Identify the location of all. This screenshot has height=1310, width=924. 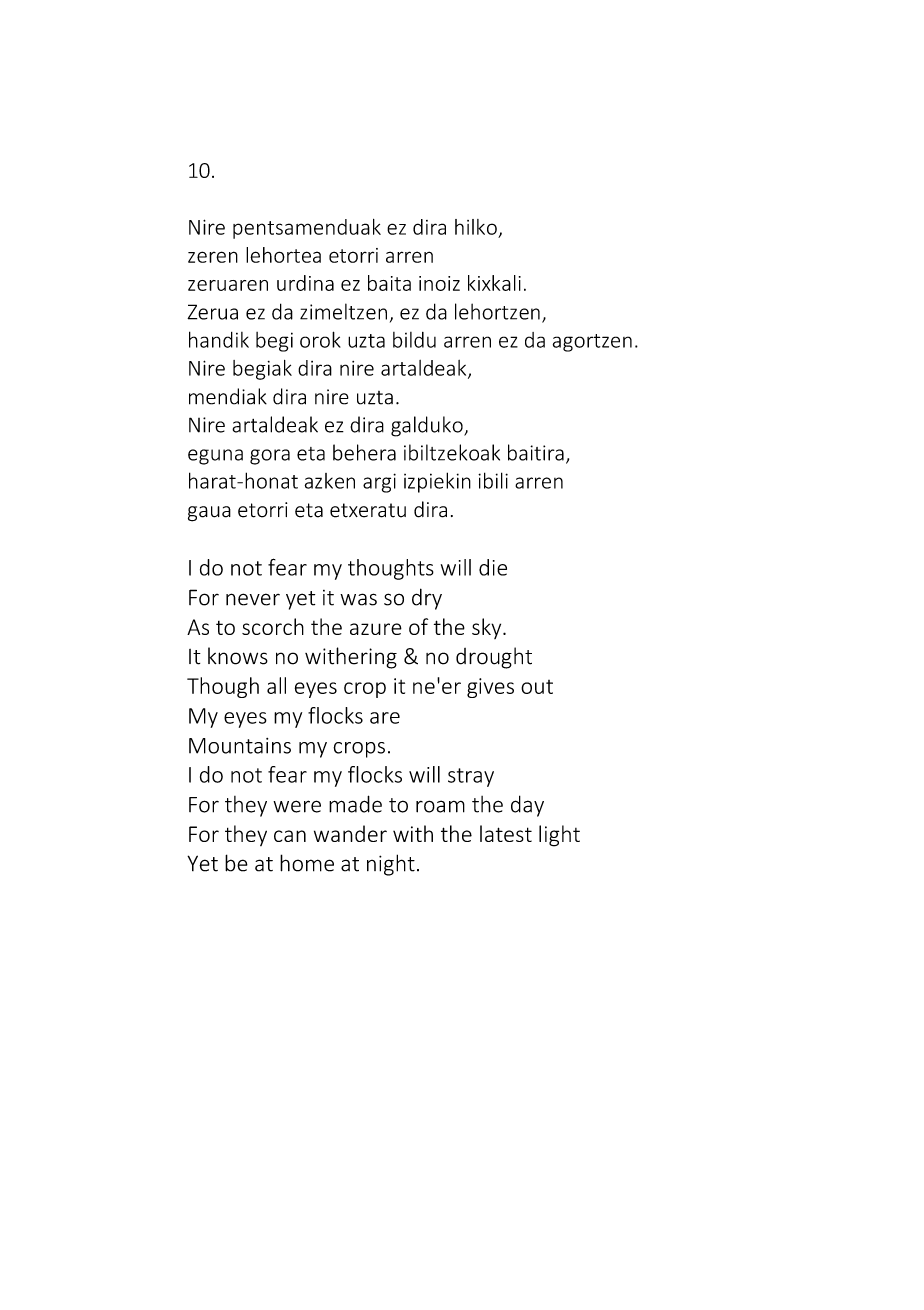
(276, 685).
